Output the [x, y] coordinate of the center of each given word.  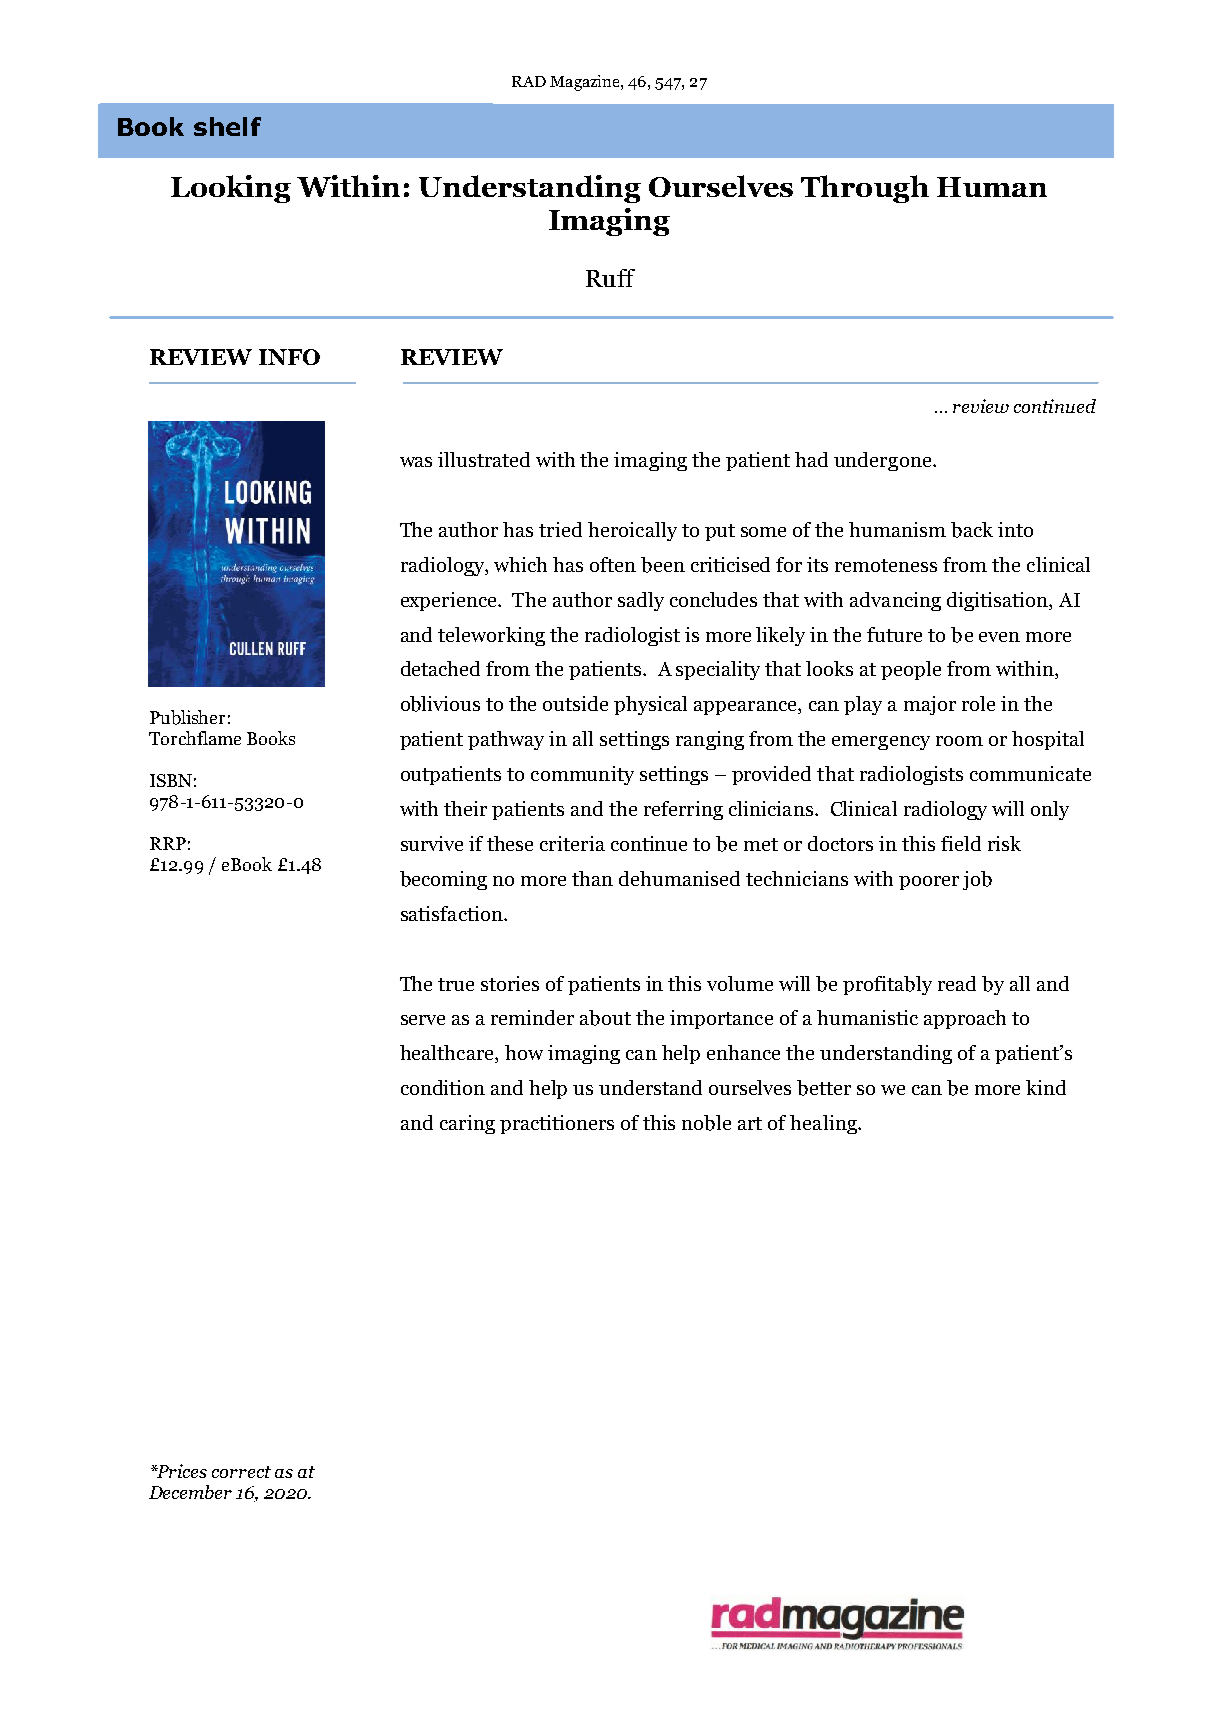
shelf [227, 126]
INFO [289, 357]
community [582, 775]
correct [241, 1472]
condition [443, 1087]
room [959, 741]
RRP [168, 843]
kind [1046, 1087]
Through [865, 189]
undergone [884, 461]
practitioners [557, 1124]
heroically [632, 531]
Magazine [586, 83]
